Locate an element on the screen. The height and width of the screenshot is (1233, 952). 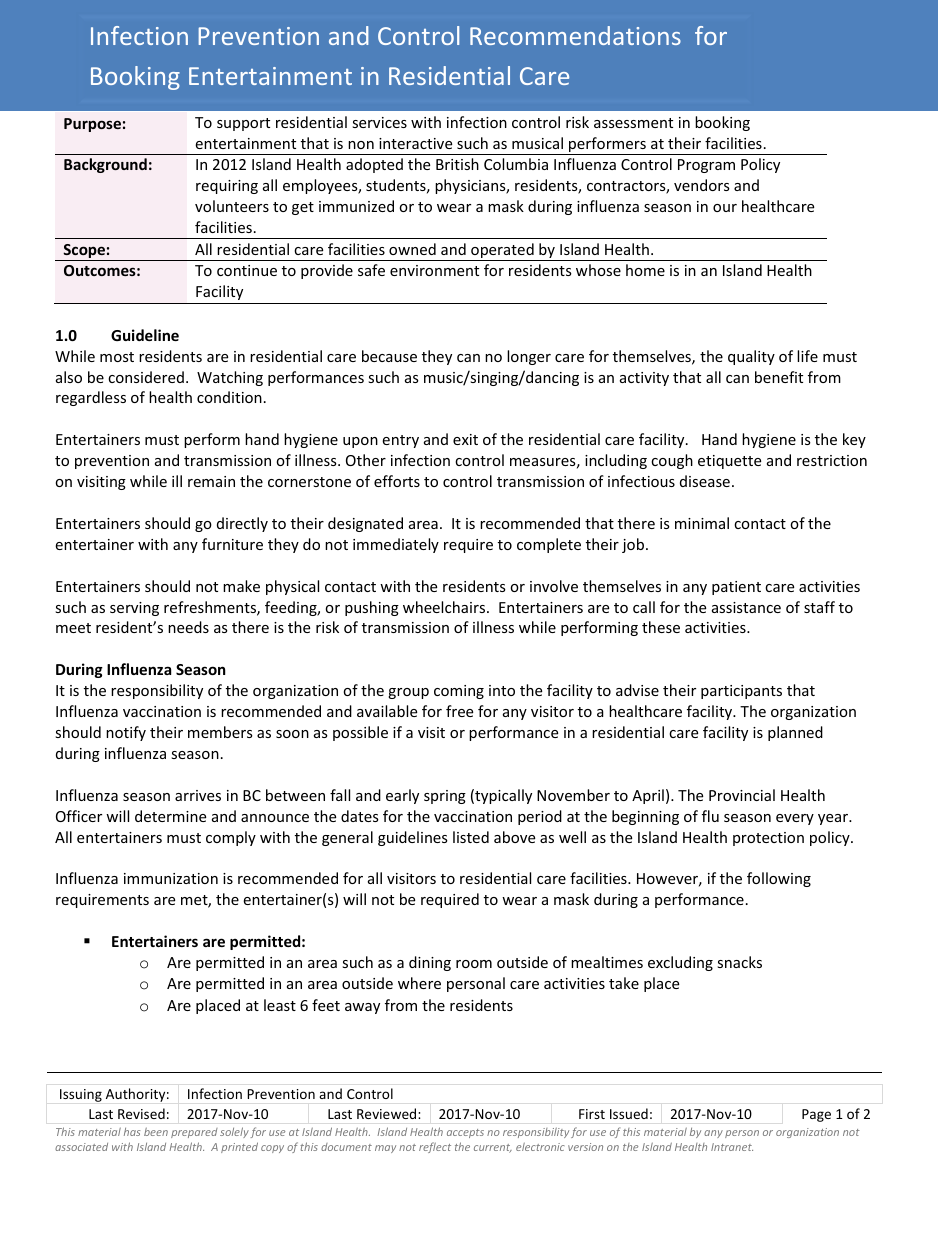
accepts is located at coordinates (465, 1133).
